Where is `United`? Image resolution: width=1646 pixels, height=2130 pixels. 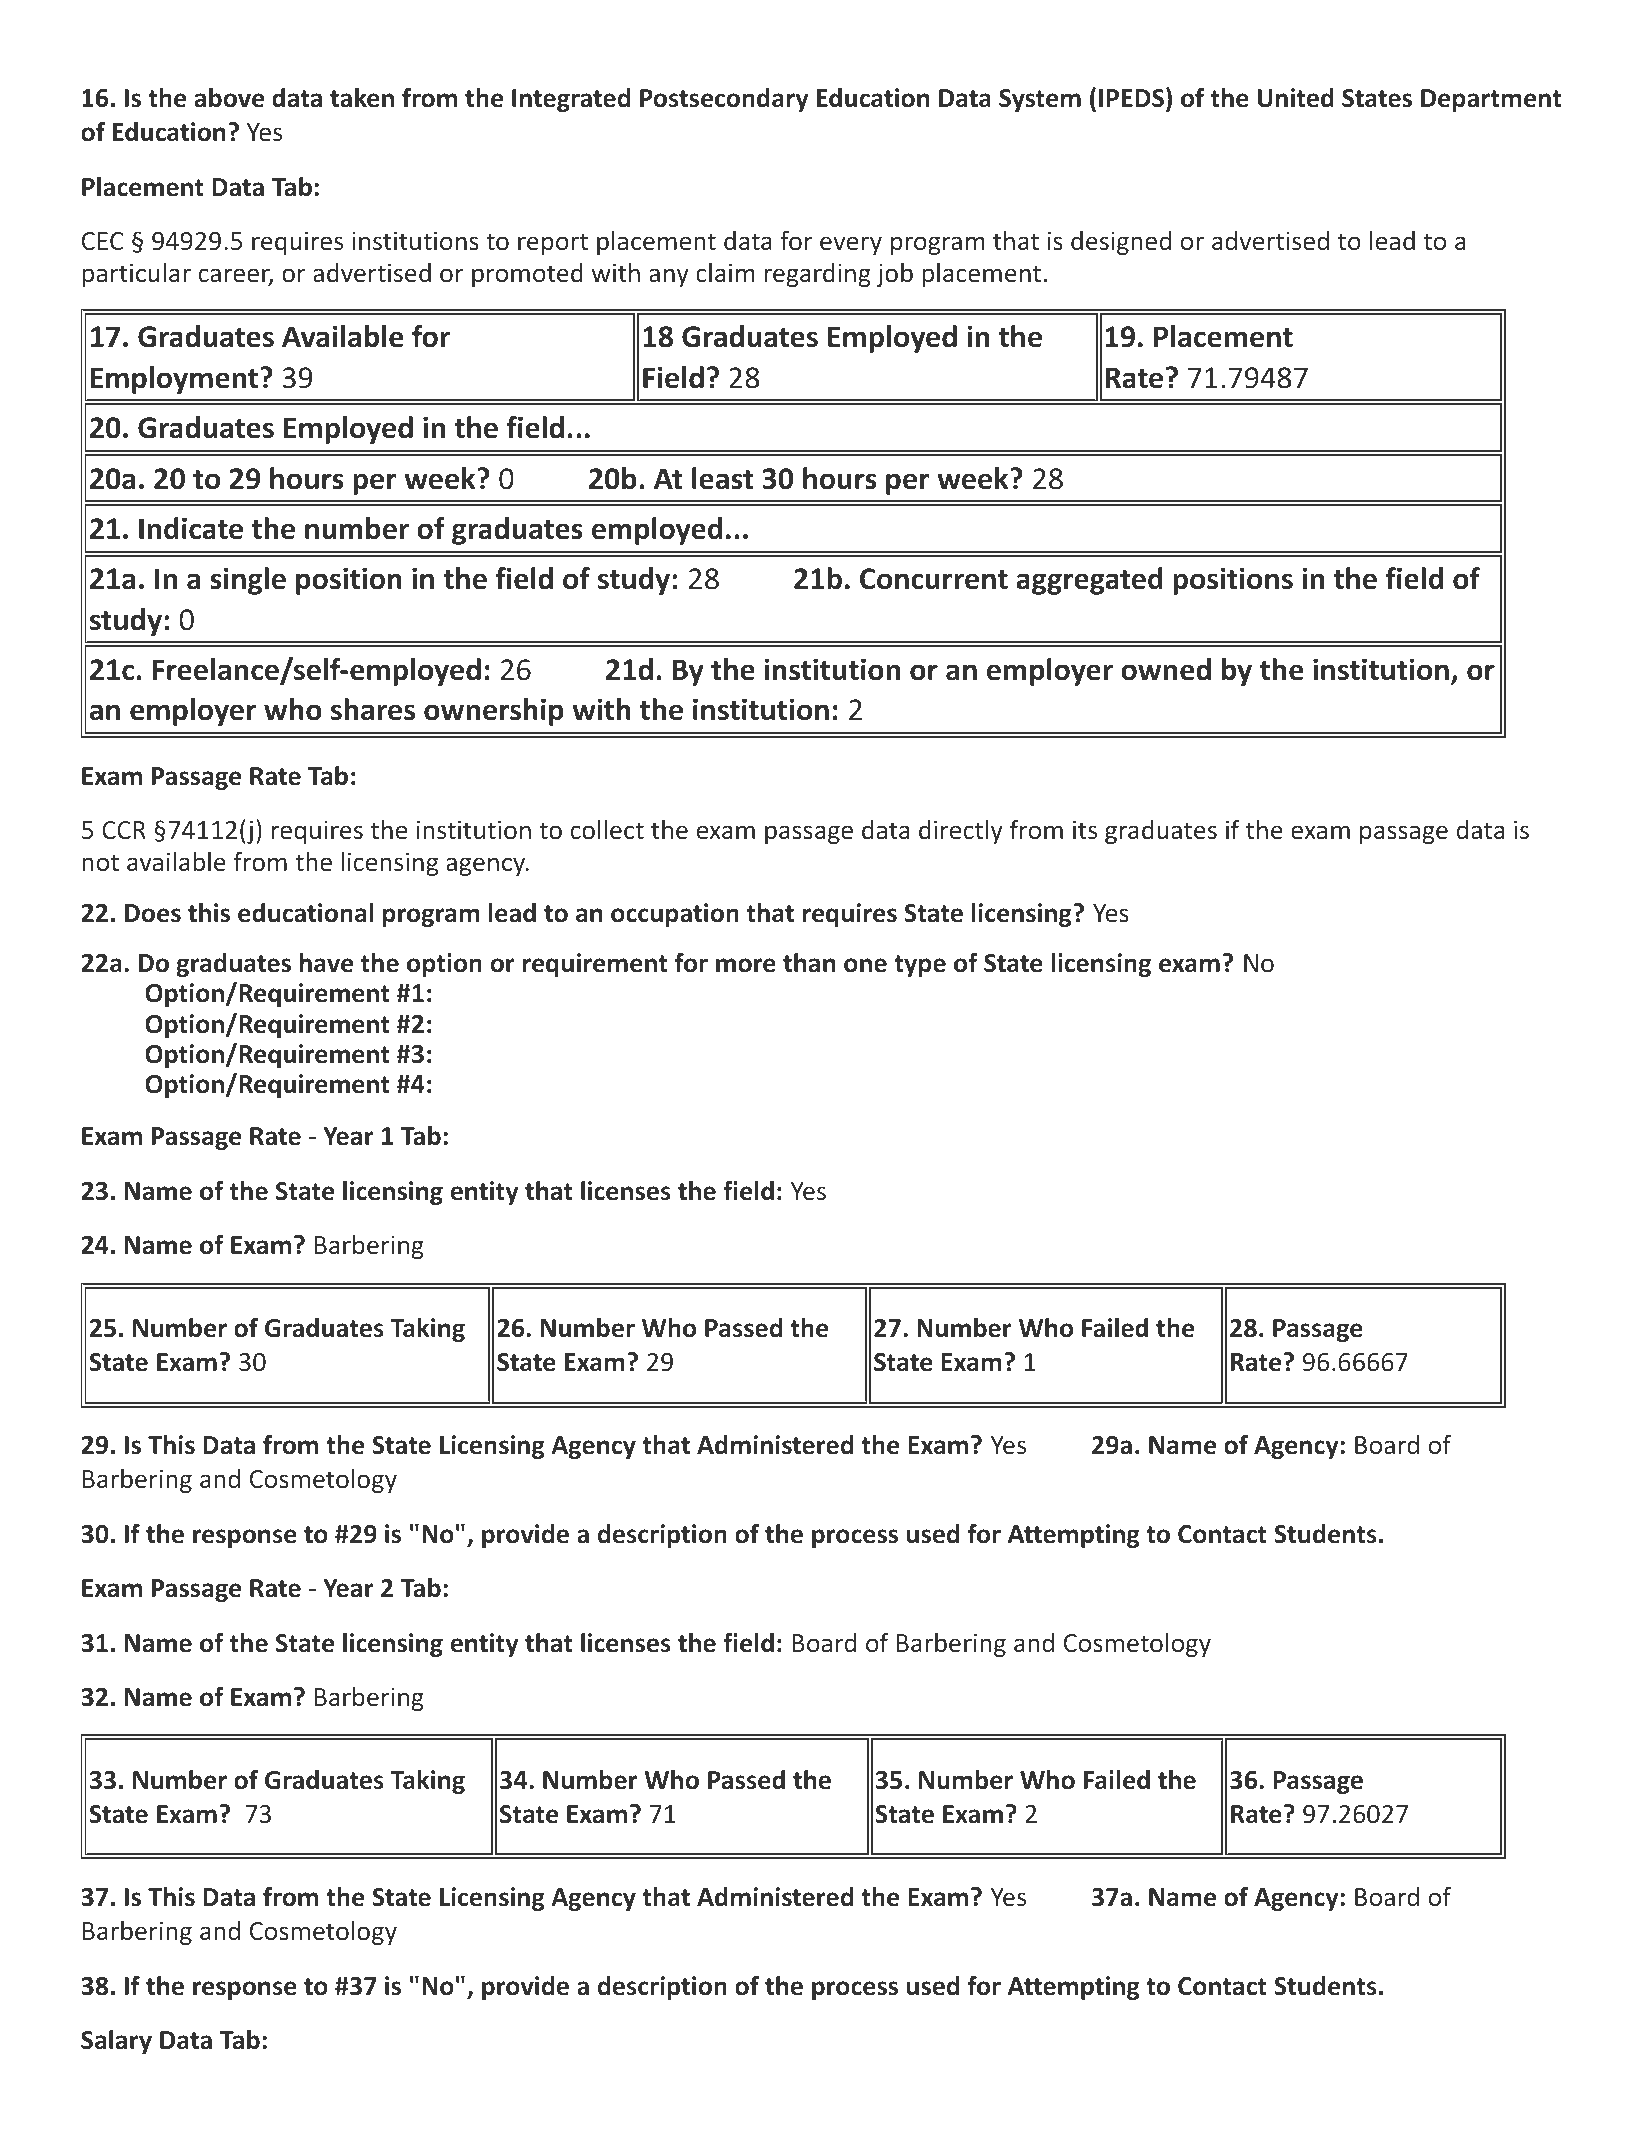
United is located at coordinates (1296, 98).
